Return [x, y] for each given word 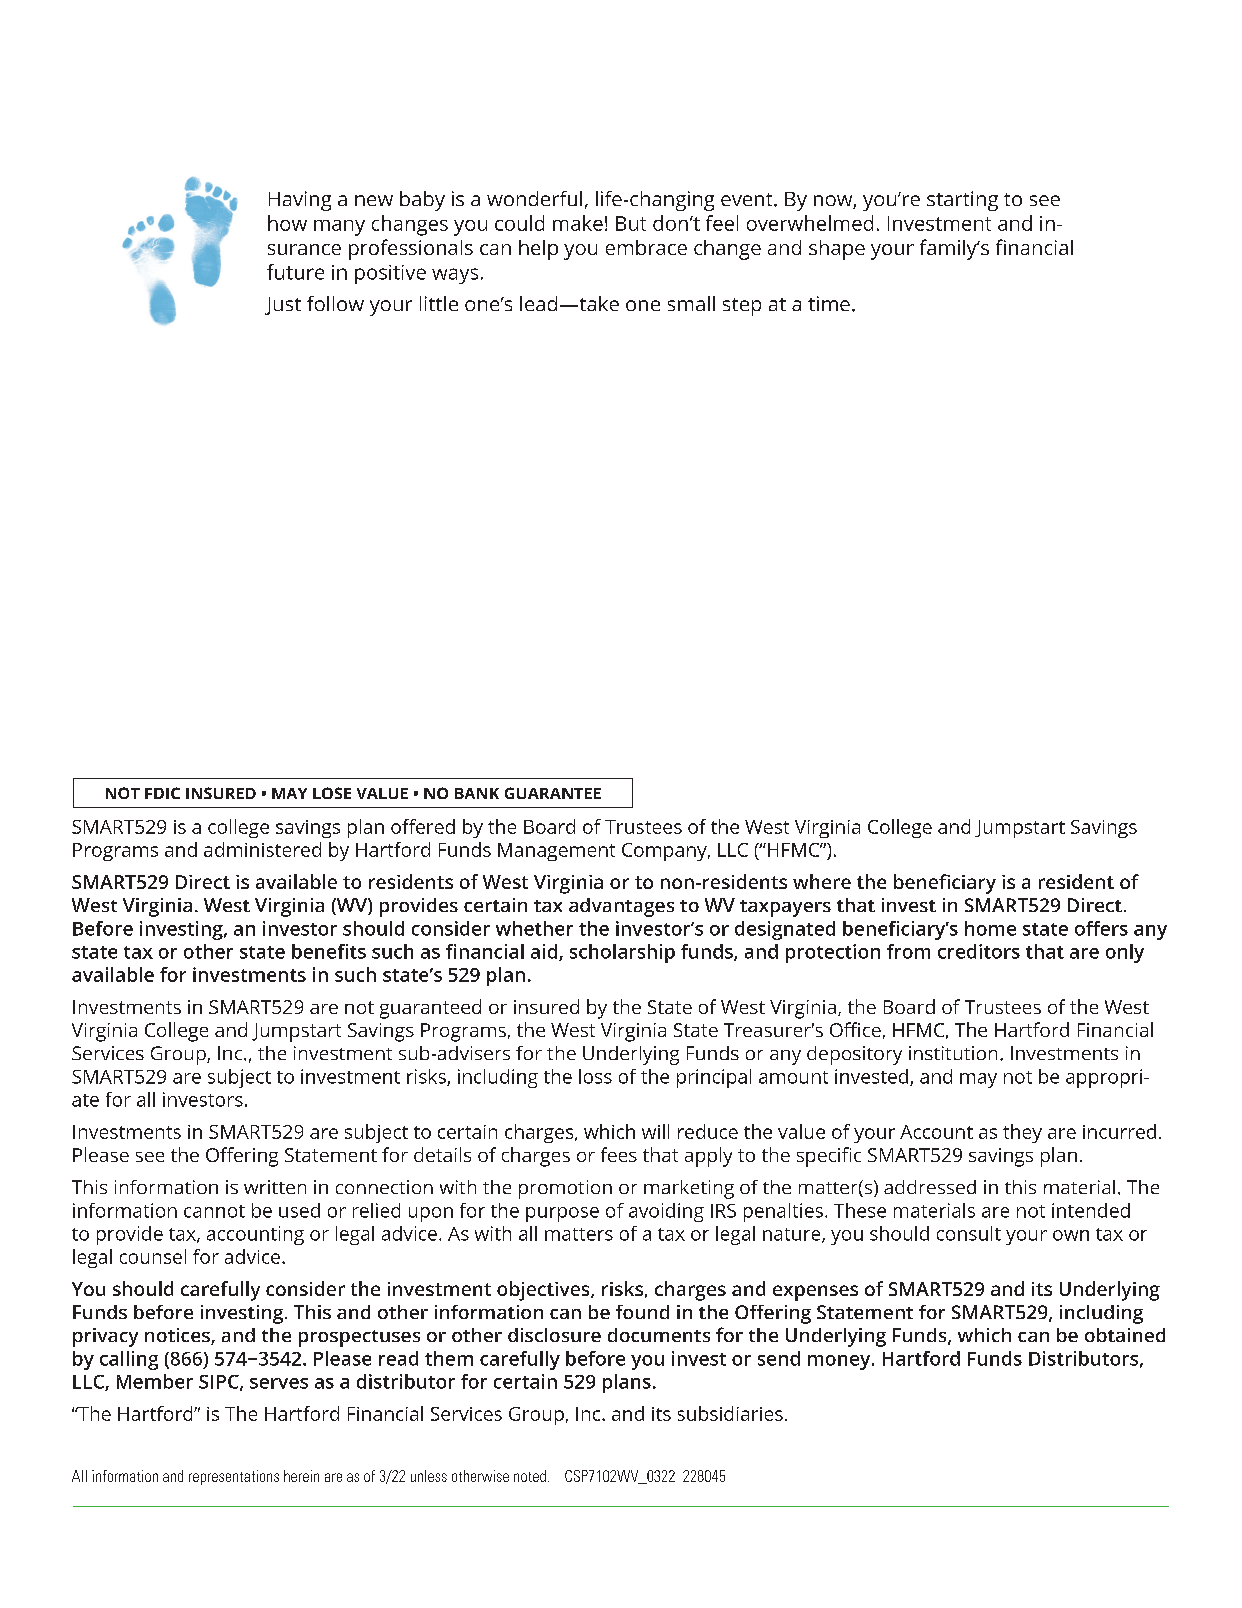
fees [619, 1154]
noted [530, 1476]
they [1022, 1133]
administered [262, 849]
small [691, 303]
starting [962, 201]
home [990, 928]
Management [556, 852]
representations [234, 1477]
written [275, 1187]
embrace [646, 247]
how [287, 223]
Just [283, 306]
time [829, 303]
